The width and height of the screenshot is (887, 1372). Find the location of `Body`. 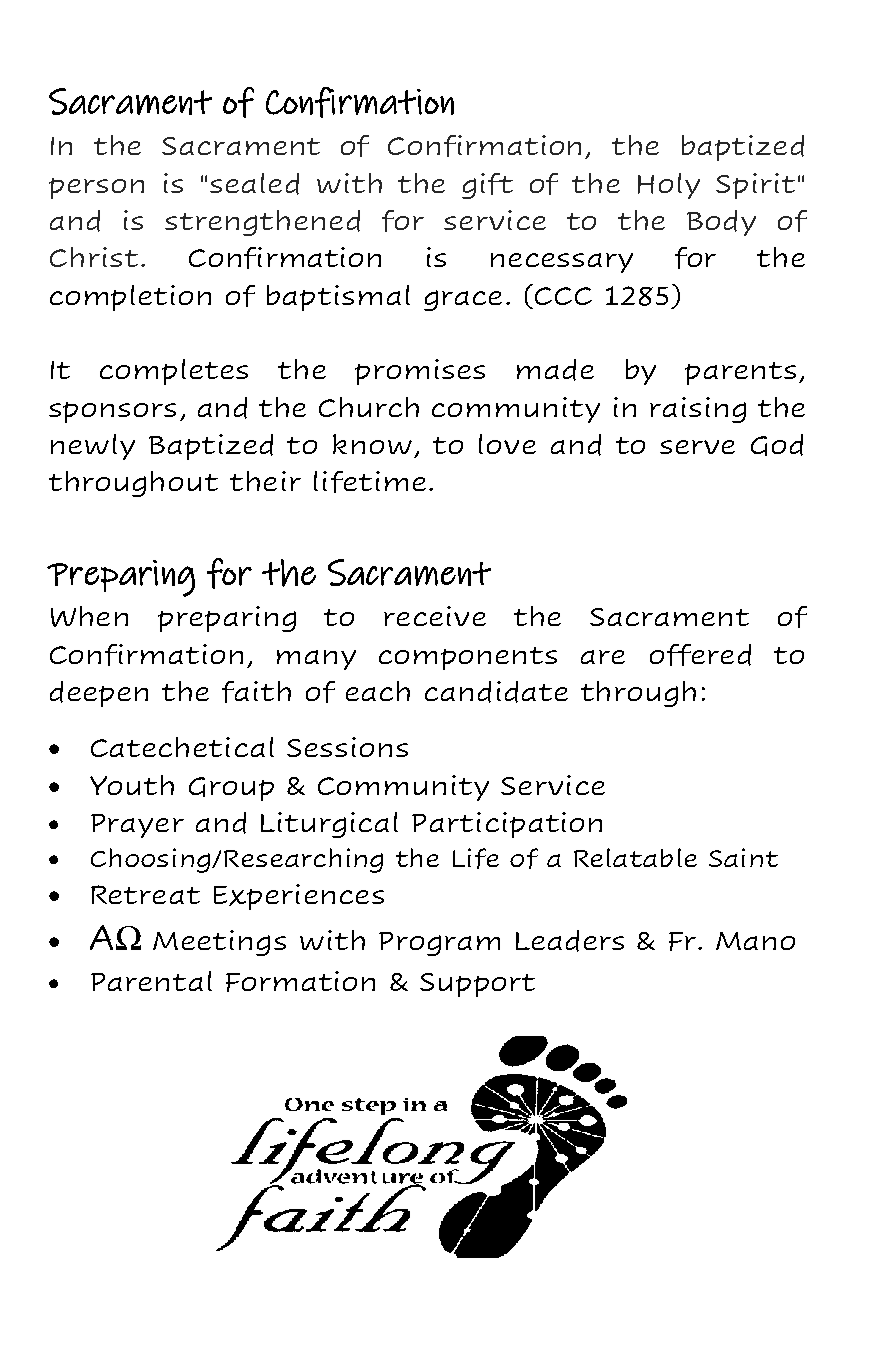

Body is located at coordinates (721, 223).
